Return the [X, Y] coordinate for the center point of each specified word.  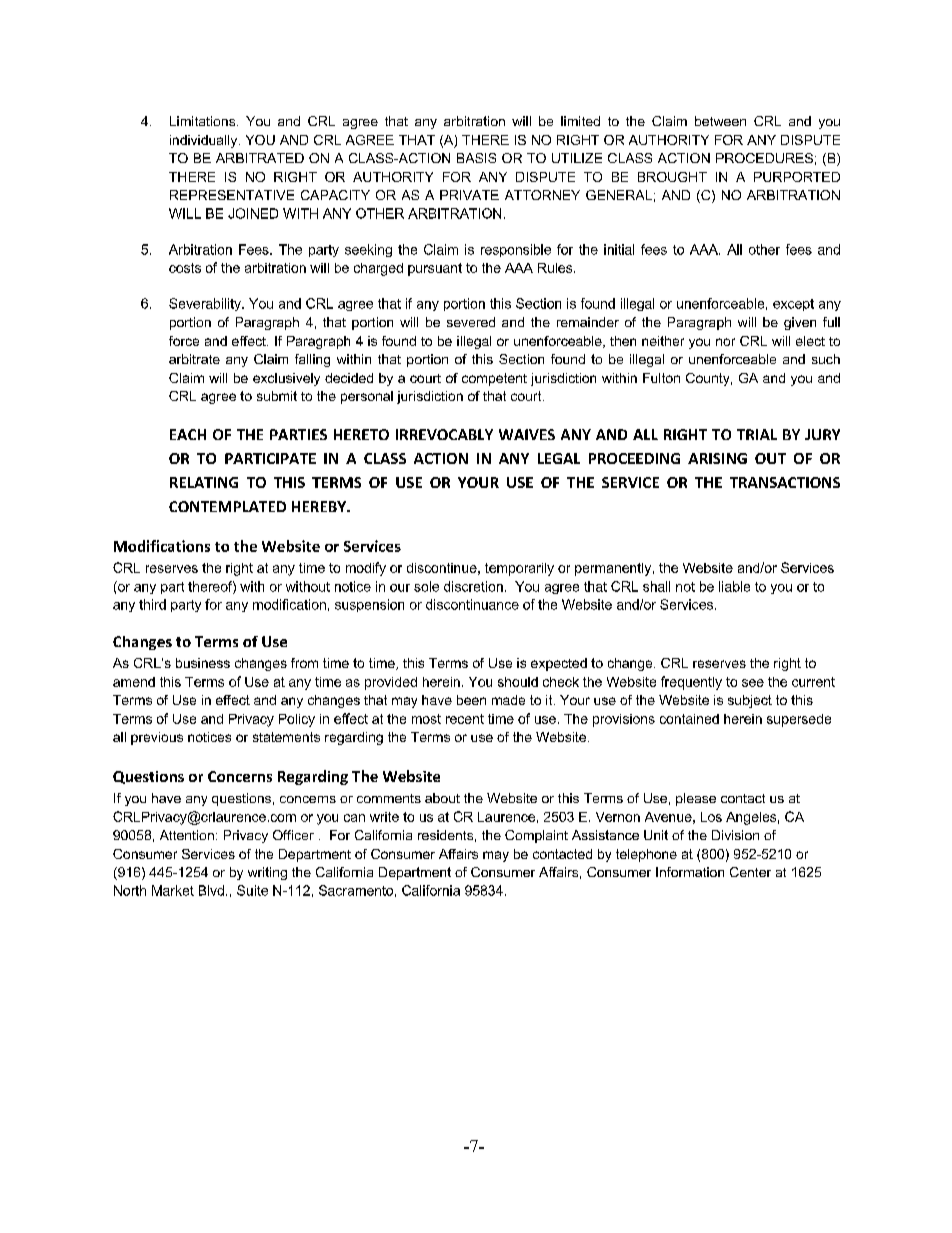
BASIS [476, 158]
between [720, 121]
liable [734, 586]
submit [277, 396]
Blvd [211, 890]
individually [205, 141]
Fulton [661, 378]
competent [494, 379]
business [203, 663]
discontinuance [472, 604]
